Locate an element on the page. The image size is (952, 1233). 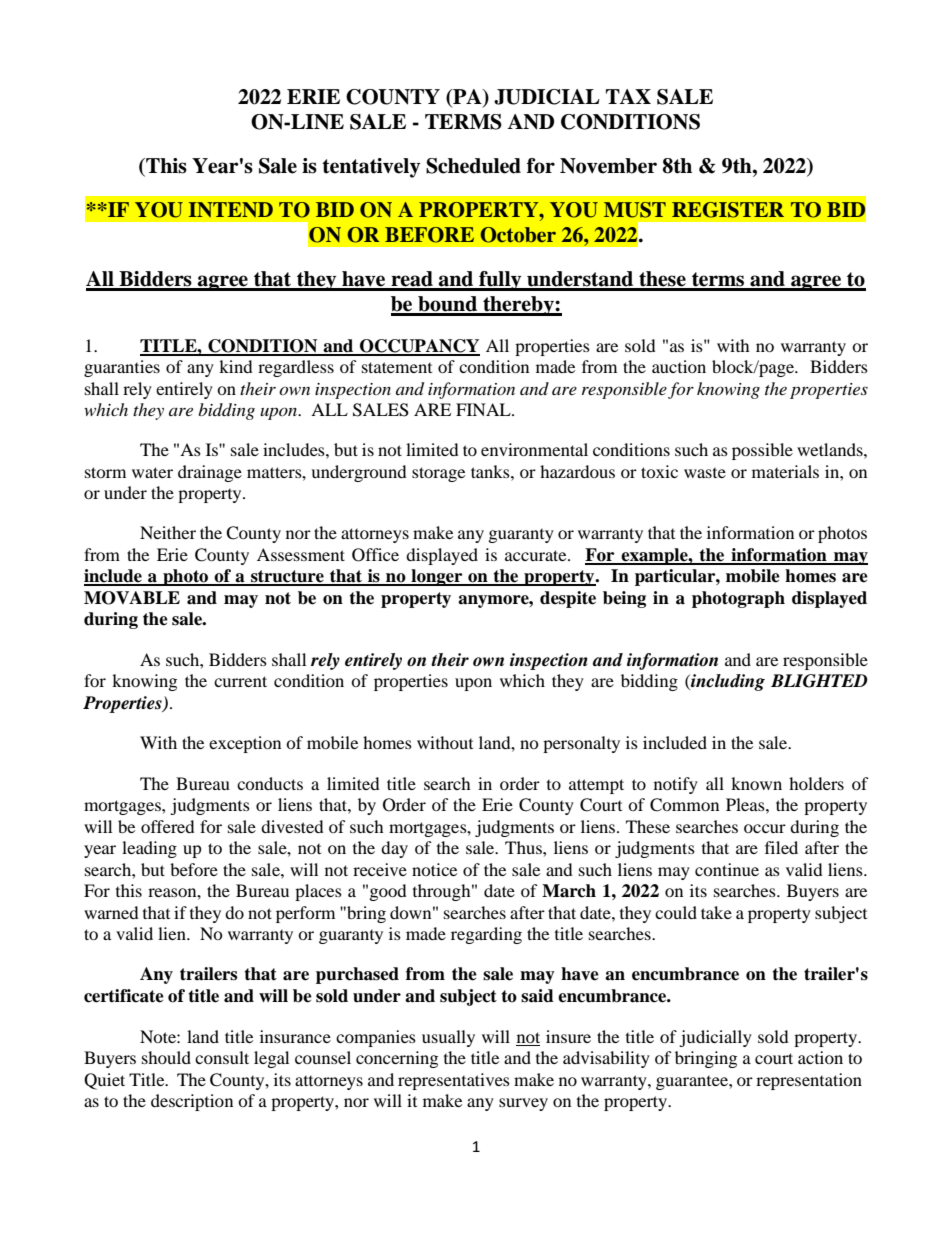
TAX is located at coordinates (628, 96).
